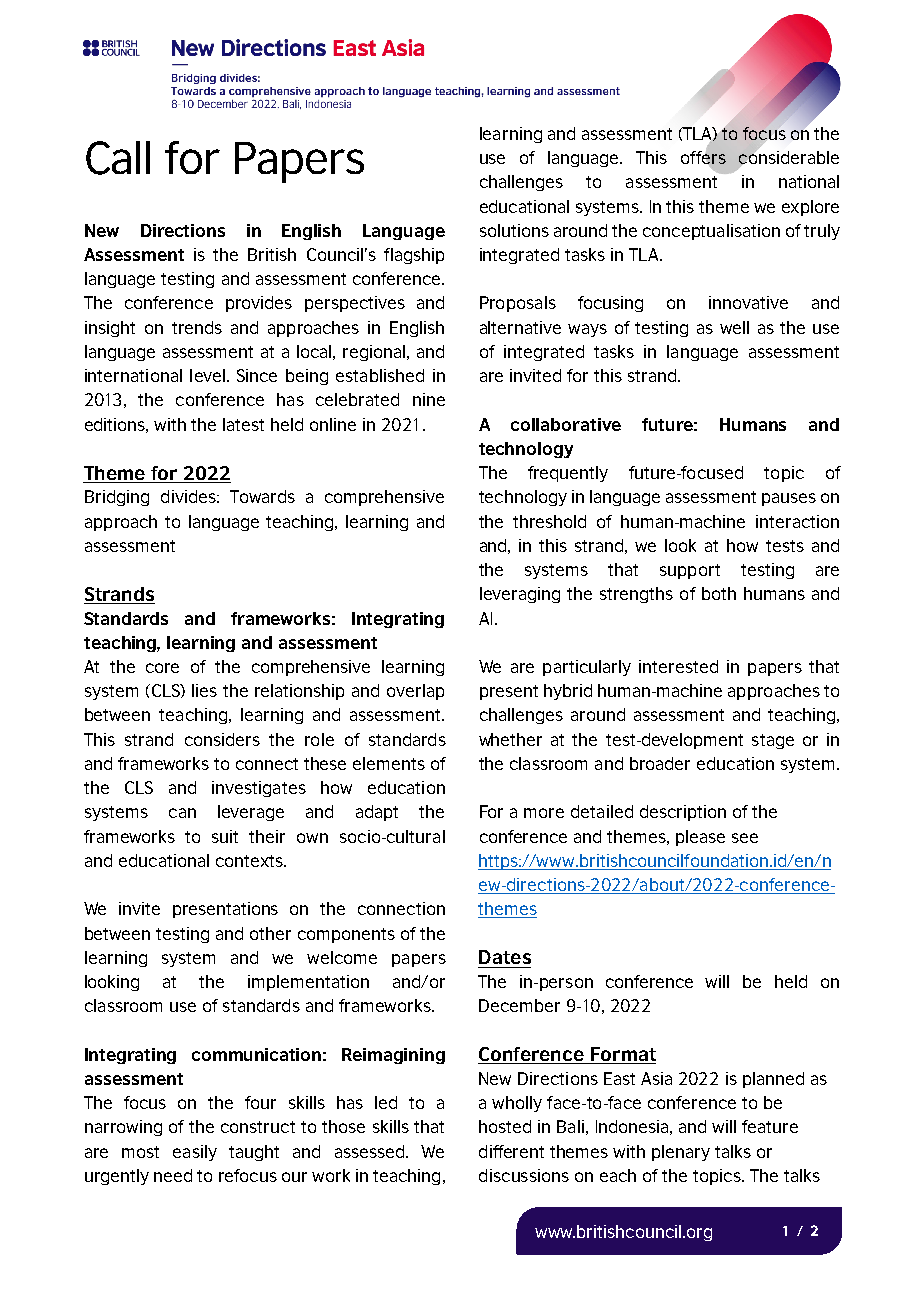 Image resolution: width=924 pixels, height=1308 pixels. I want to click on well, so click(734, 327).
